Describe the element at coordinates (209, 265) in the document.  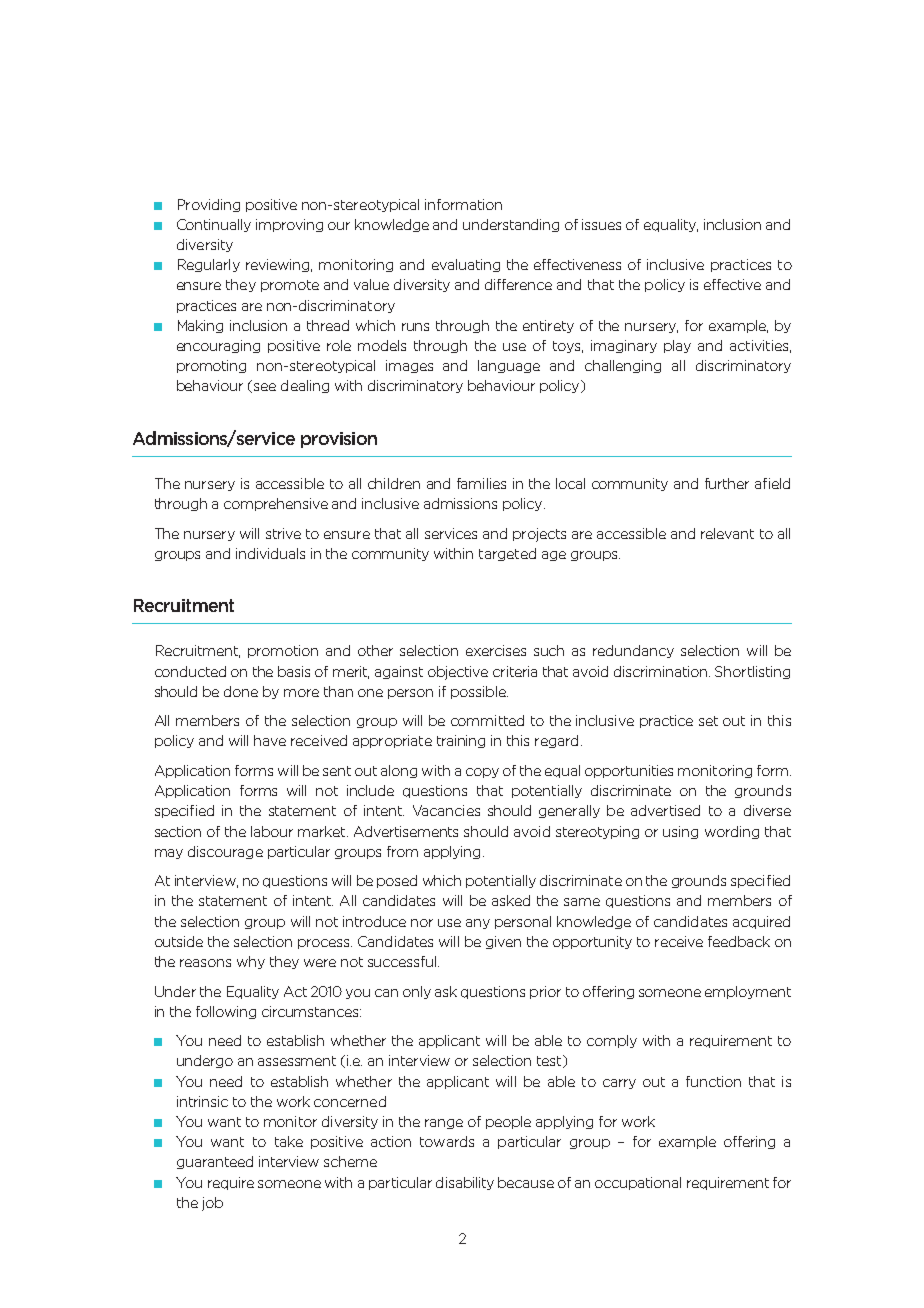
I see `Regularly` at that location.
